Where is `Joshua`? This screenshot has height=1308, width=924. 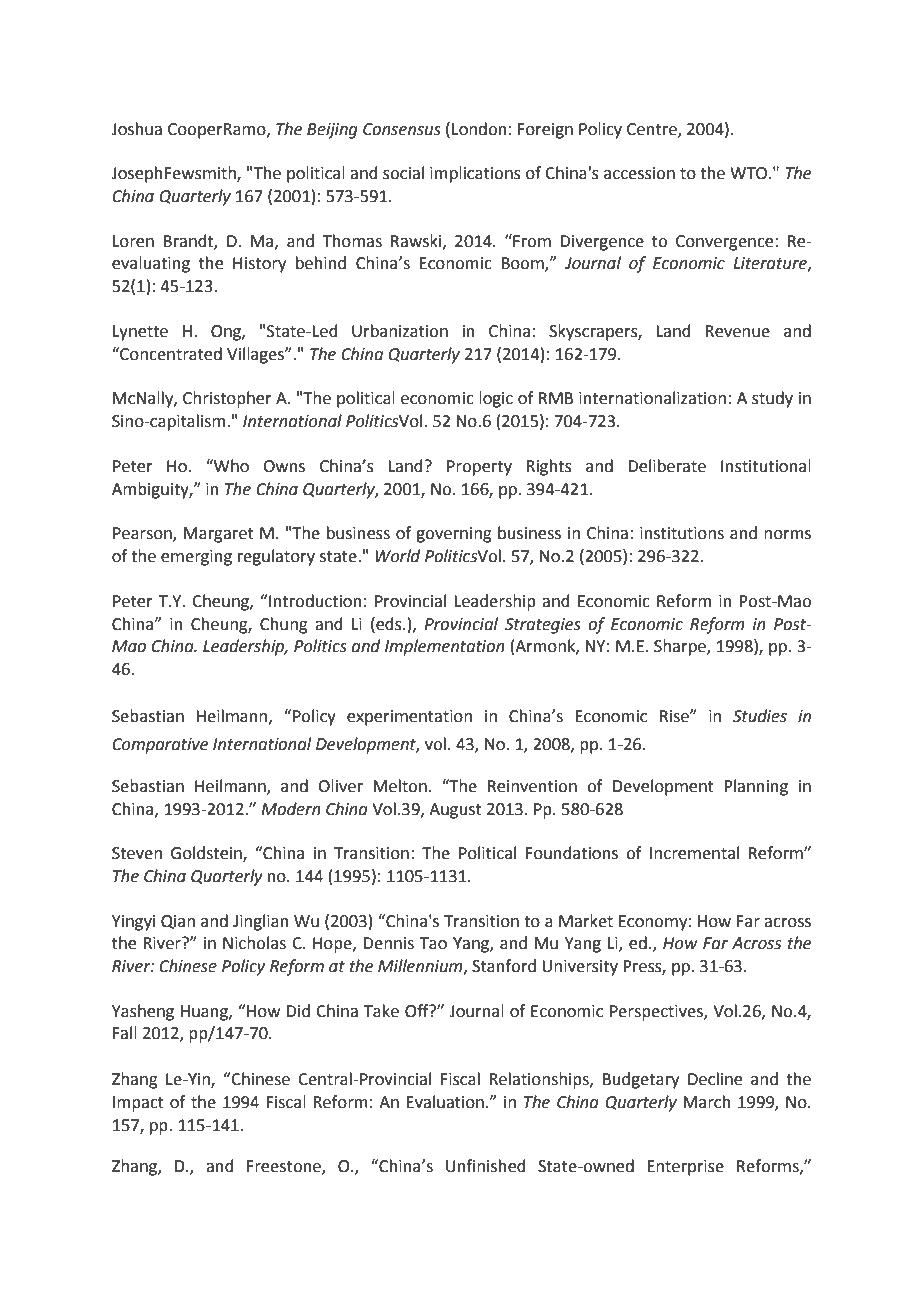
Joshua is located at coordinates (136, 129).
